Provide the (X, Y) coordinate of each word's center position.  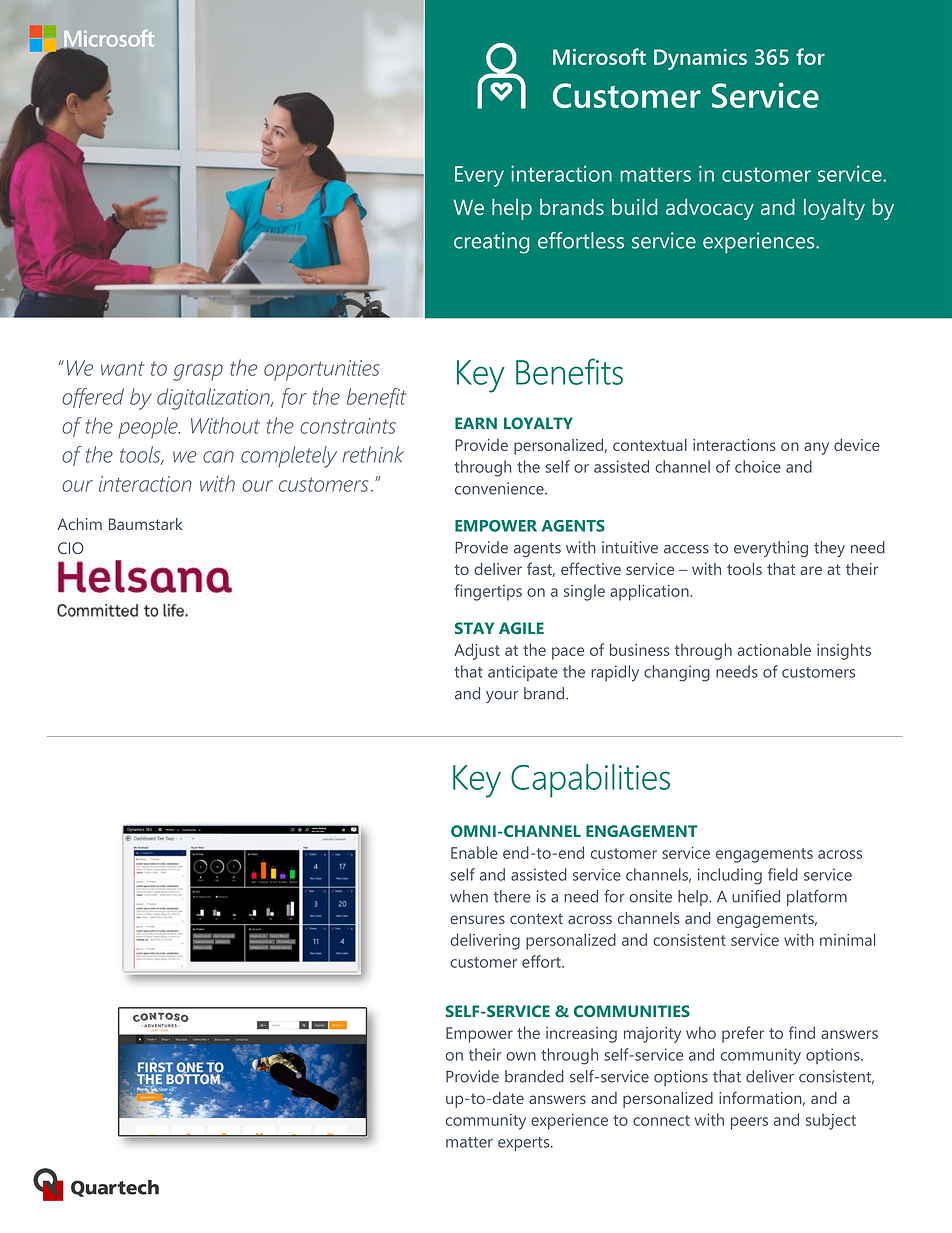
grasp (198, 372)
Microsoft (599, 56)
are (811, 570)
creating (491, 243)
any (816, 448)
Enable (474, 852)
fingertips (488, 592)
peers (749, 1123)
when (469, 896)
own (521, 1056)
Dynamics (700, 59)
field (783, 874)
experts (525, 1144)
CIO (70, 548)
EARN (476, 423)
